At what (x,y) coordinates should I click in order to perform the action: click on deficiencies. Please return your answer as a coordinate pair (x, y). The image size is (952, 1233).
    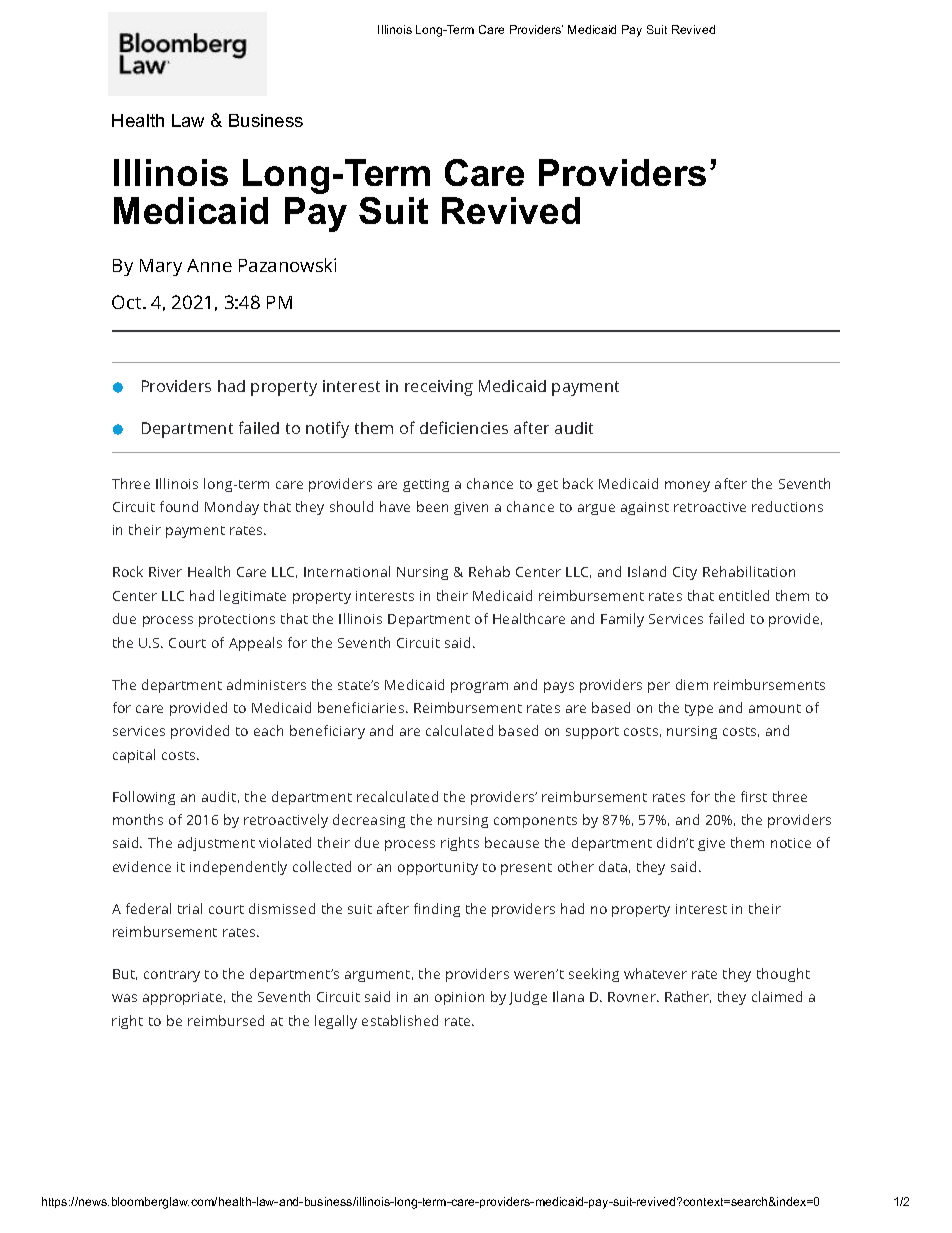
    Looking at the image, I should click on (464, 427).
